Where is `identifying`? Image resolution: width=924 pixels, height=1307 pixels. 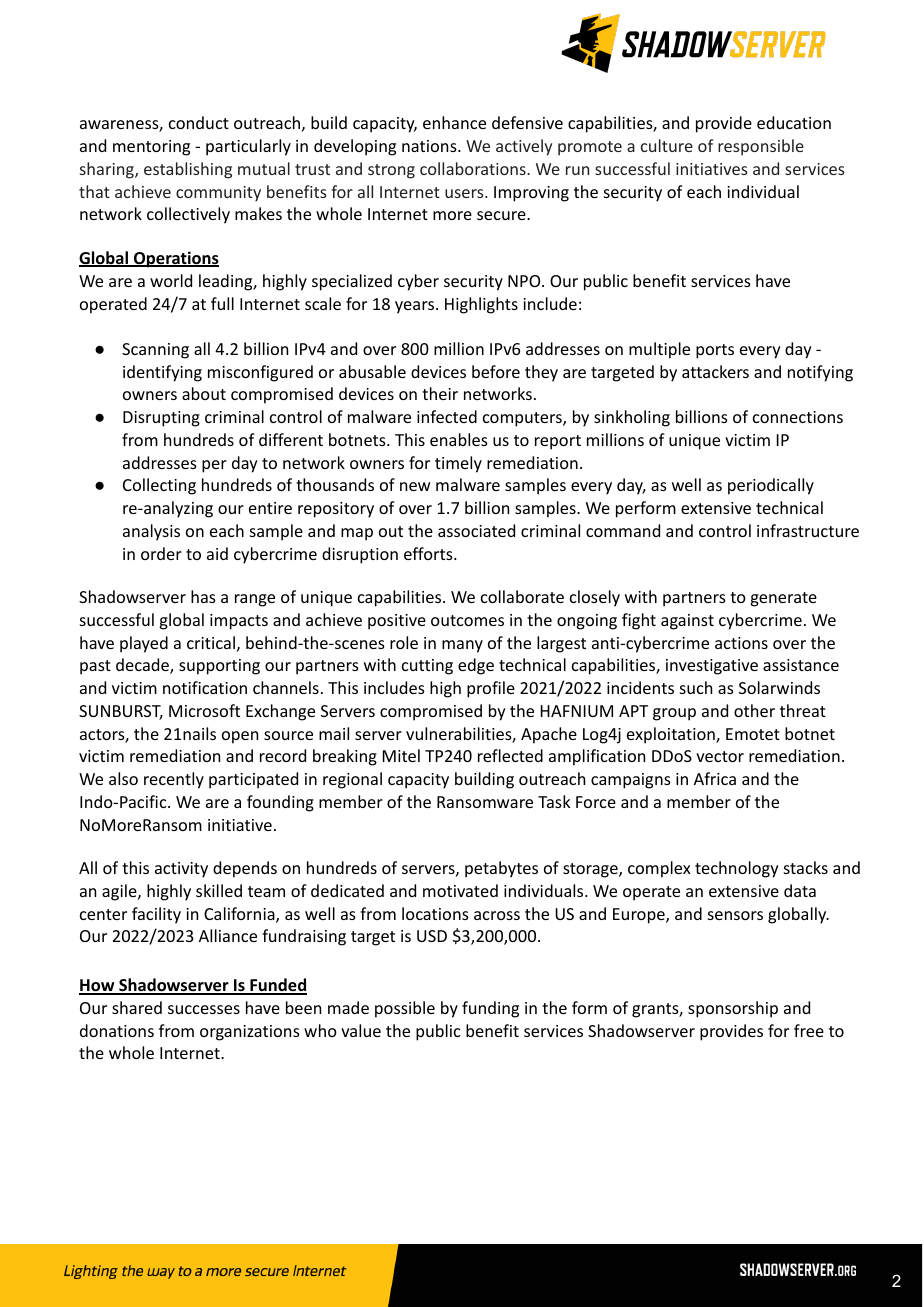 identifying is located at coordinates (162, 373).
